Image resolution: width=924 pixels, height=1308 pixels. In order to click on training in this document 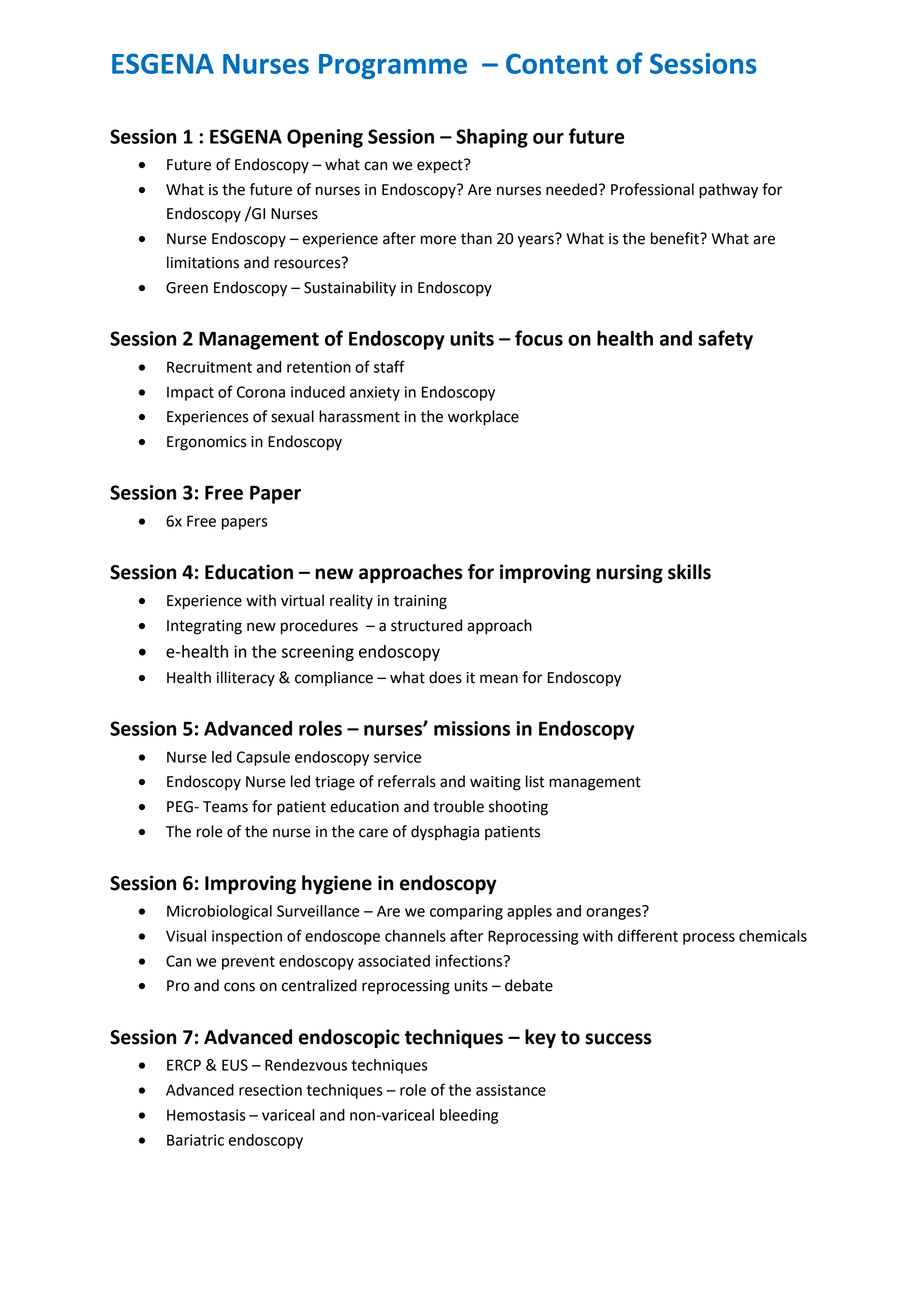, I will do `click(420, 602)`.
